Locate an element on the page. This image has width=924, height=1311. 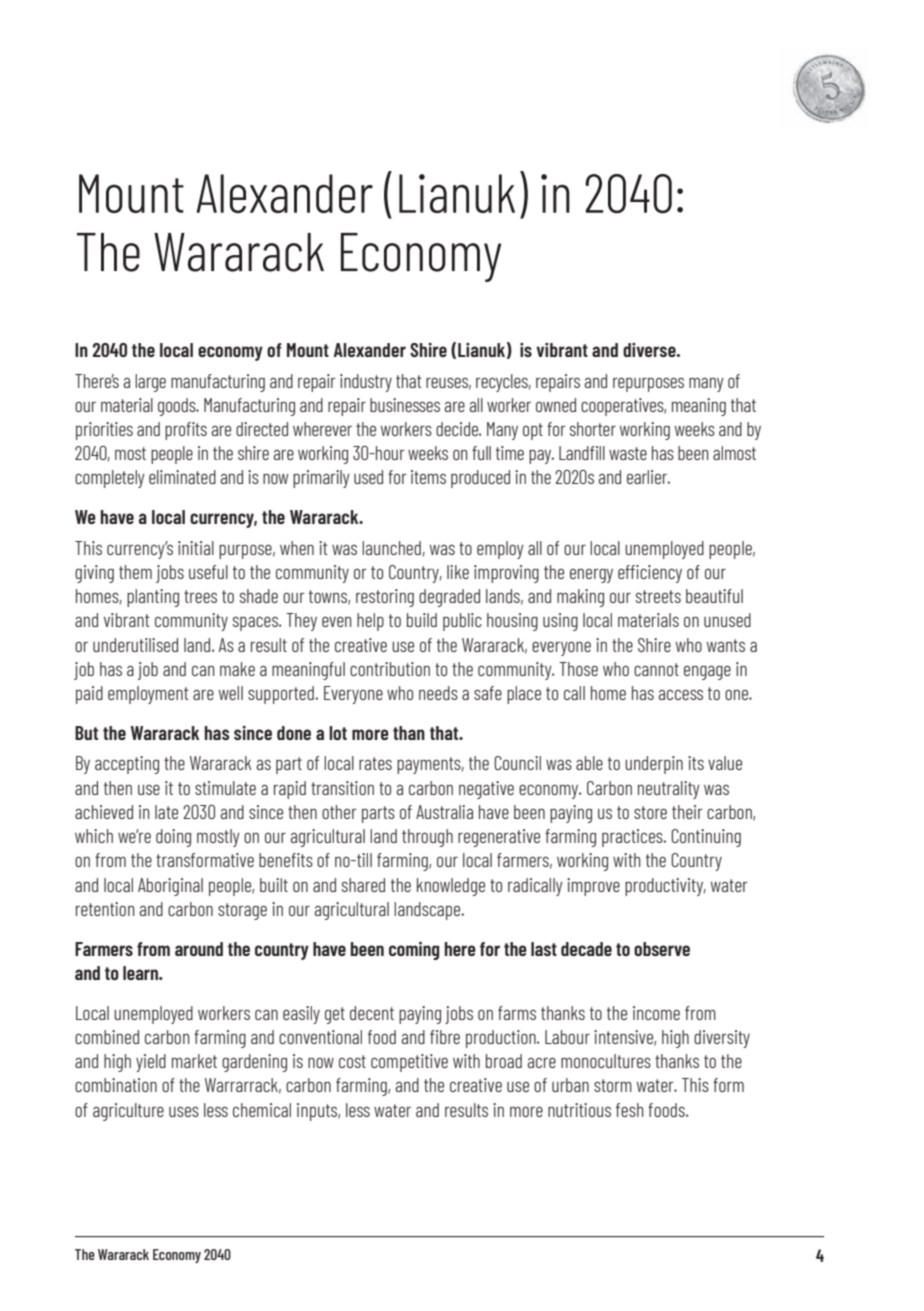
rates is located at coordinates (375, 763).
